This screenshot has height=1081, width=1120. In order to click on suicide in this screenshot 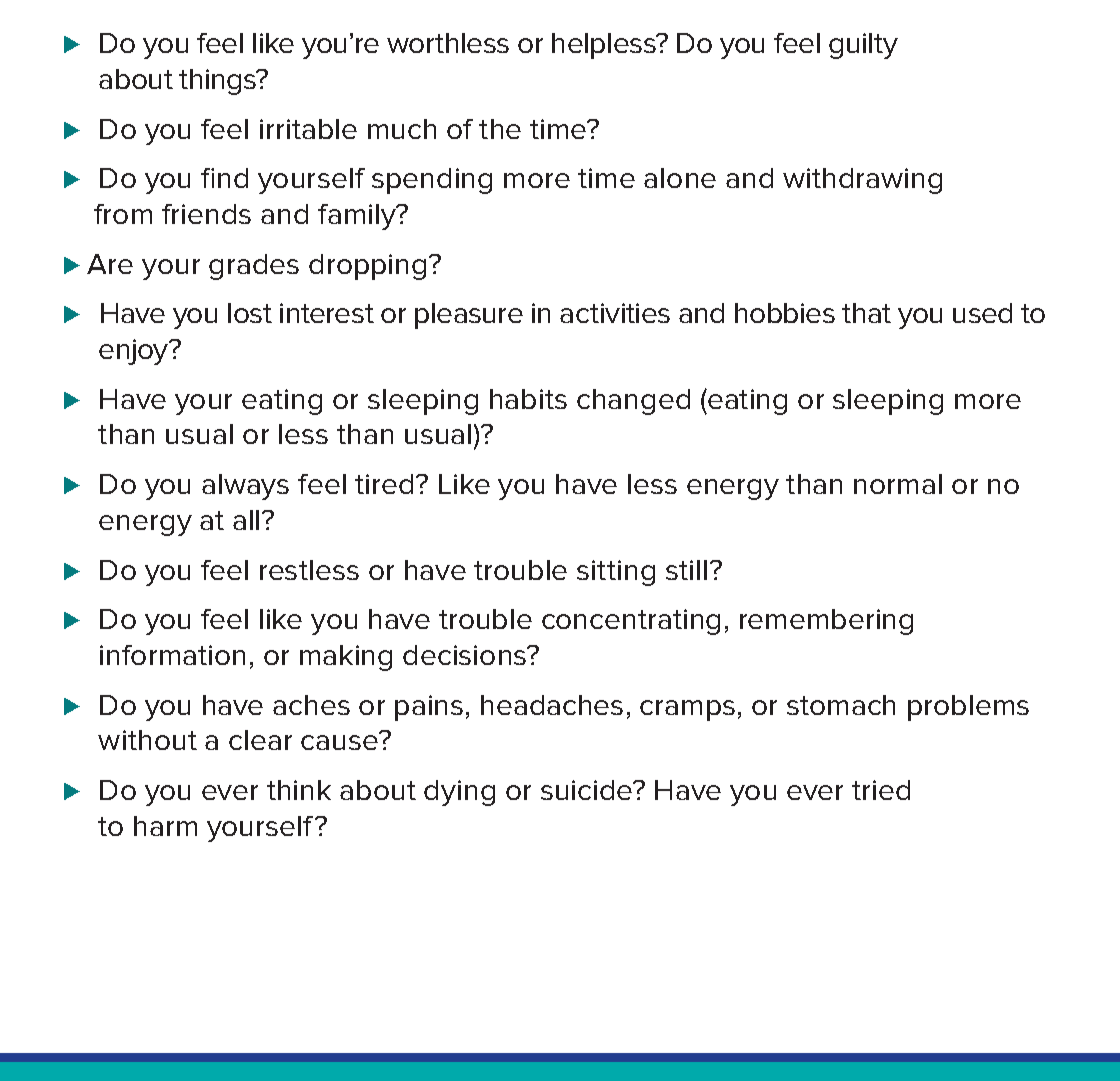, I will do `click(588, 790)`.
